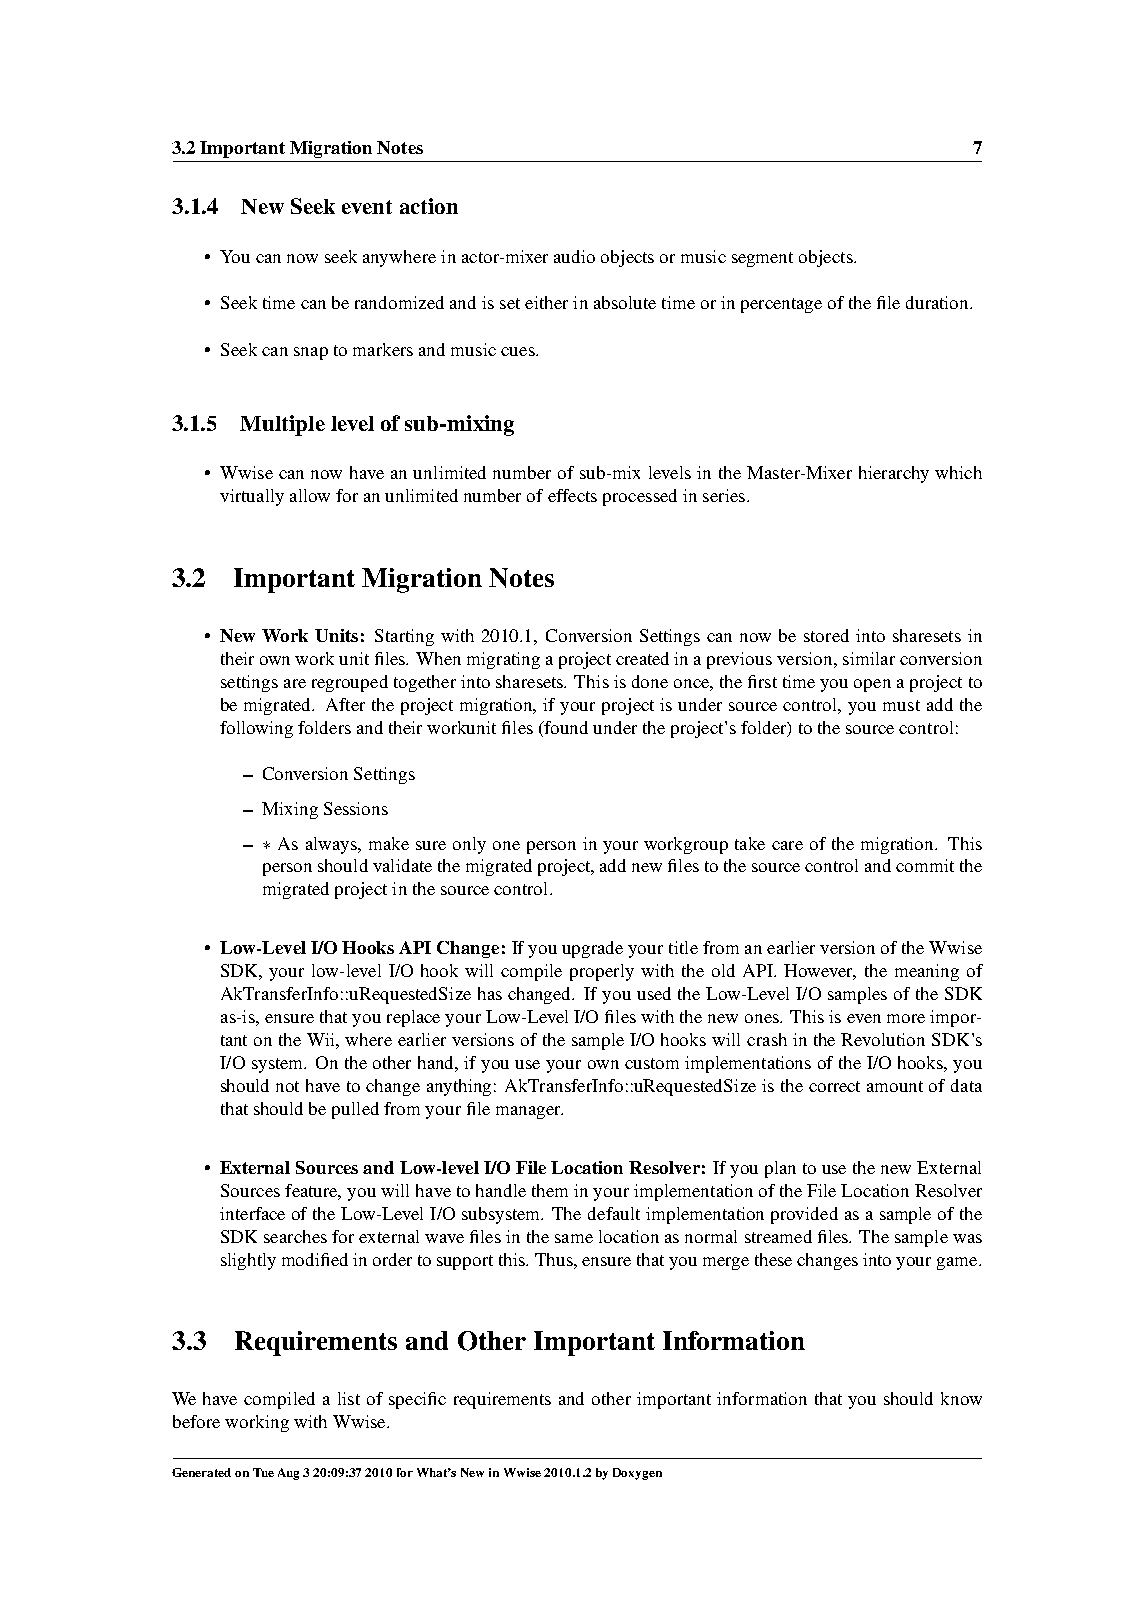  I want to click on only, so click(469, 845).
